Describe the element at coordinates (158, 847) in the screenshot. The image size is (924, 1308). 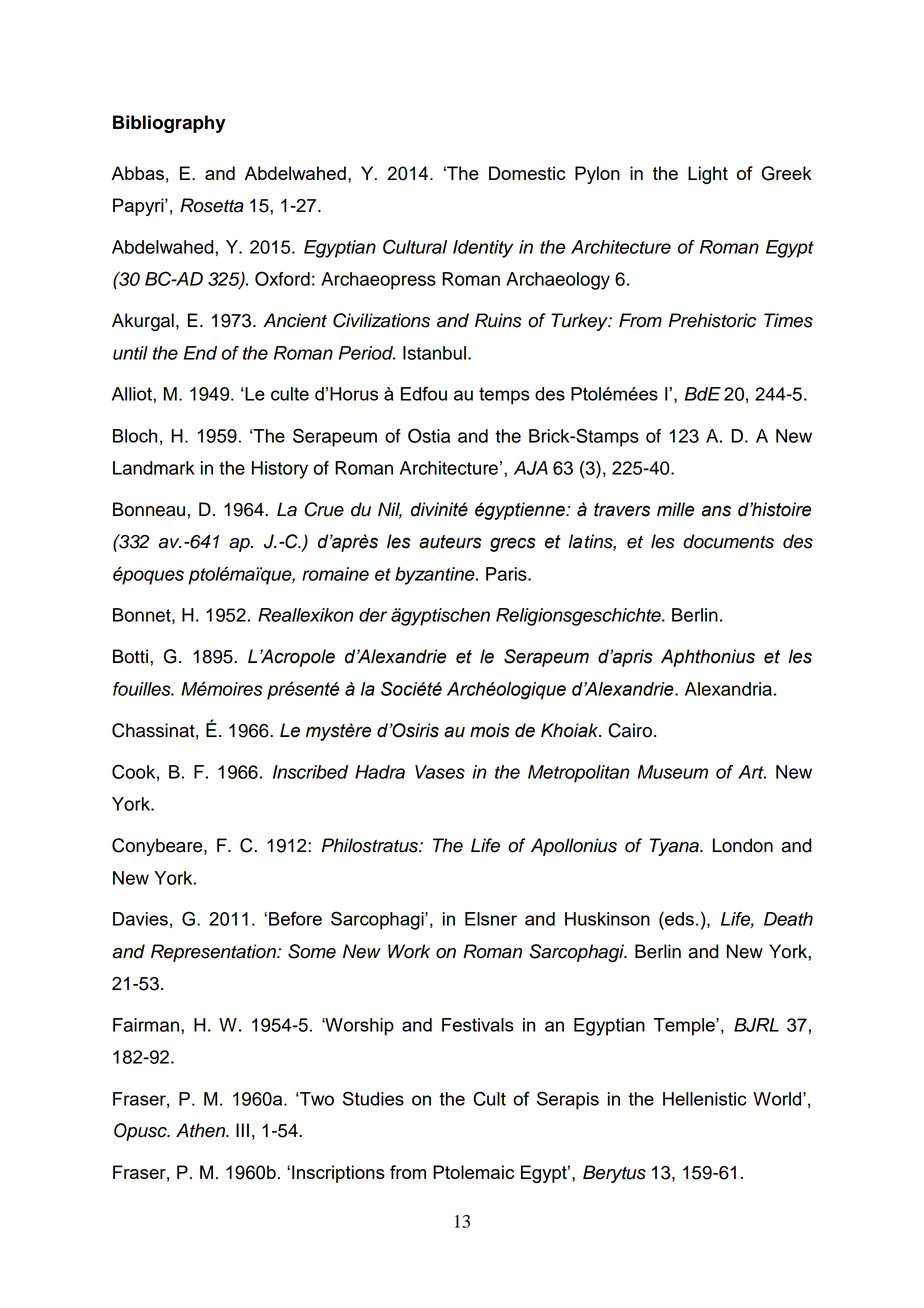
I see `Conybeare` at that location.
